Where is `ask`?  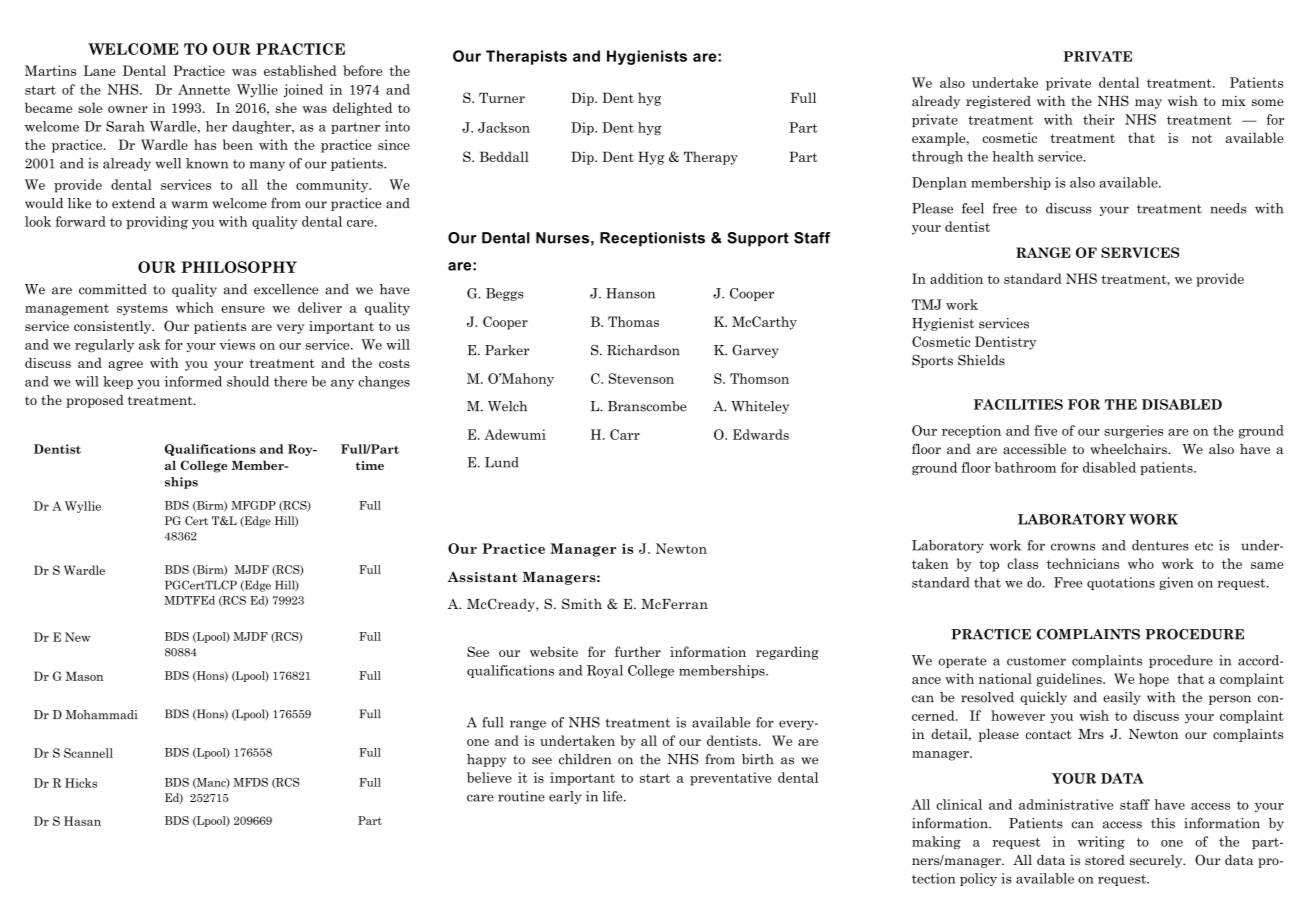
ask is located at coordinates (150, 344).
